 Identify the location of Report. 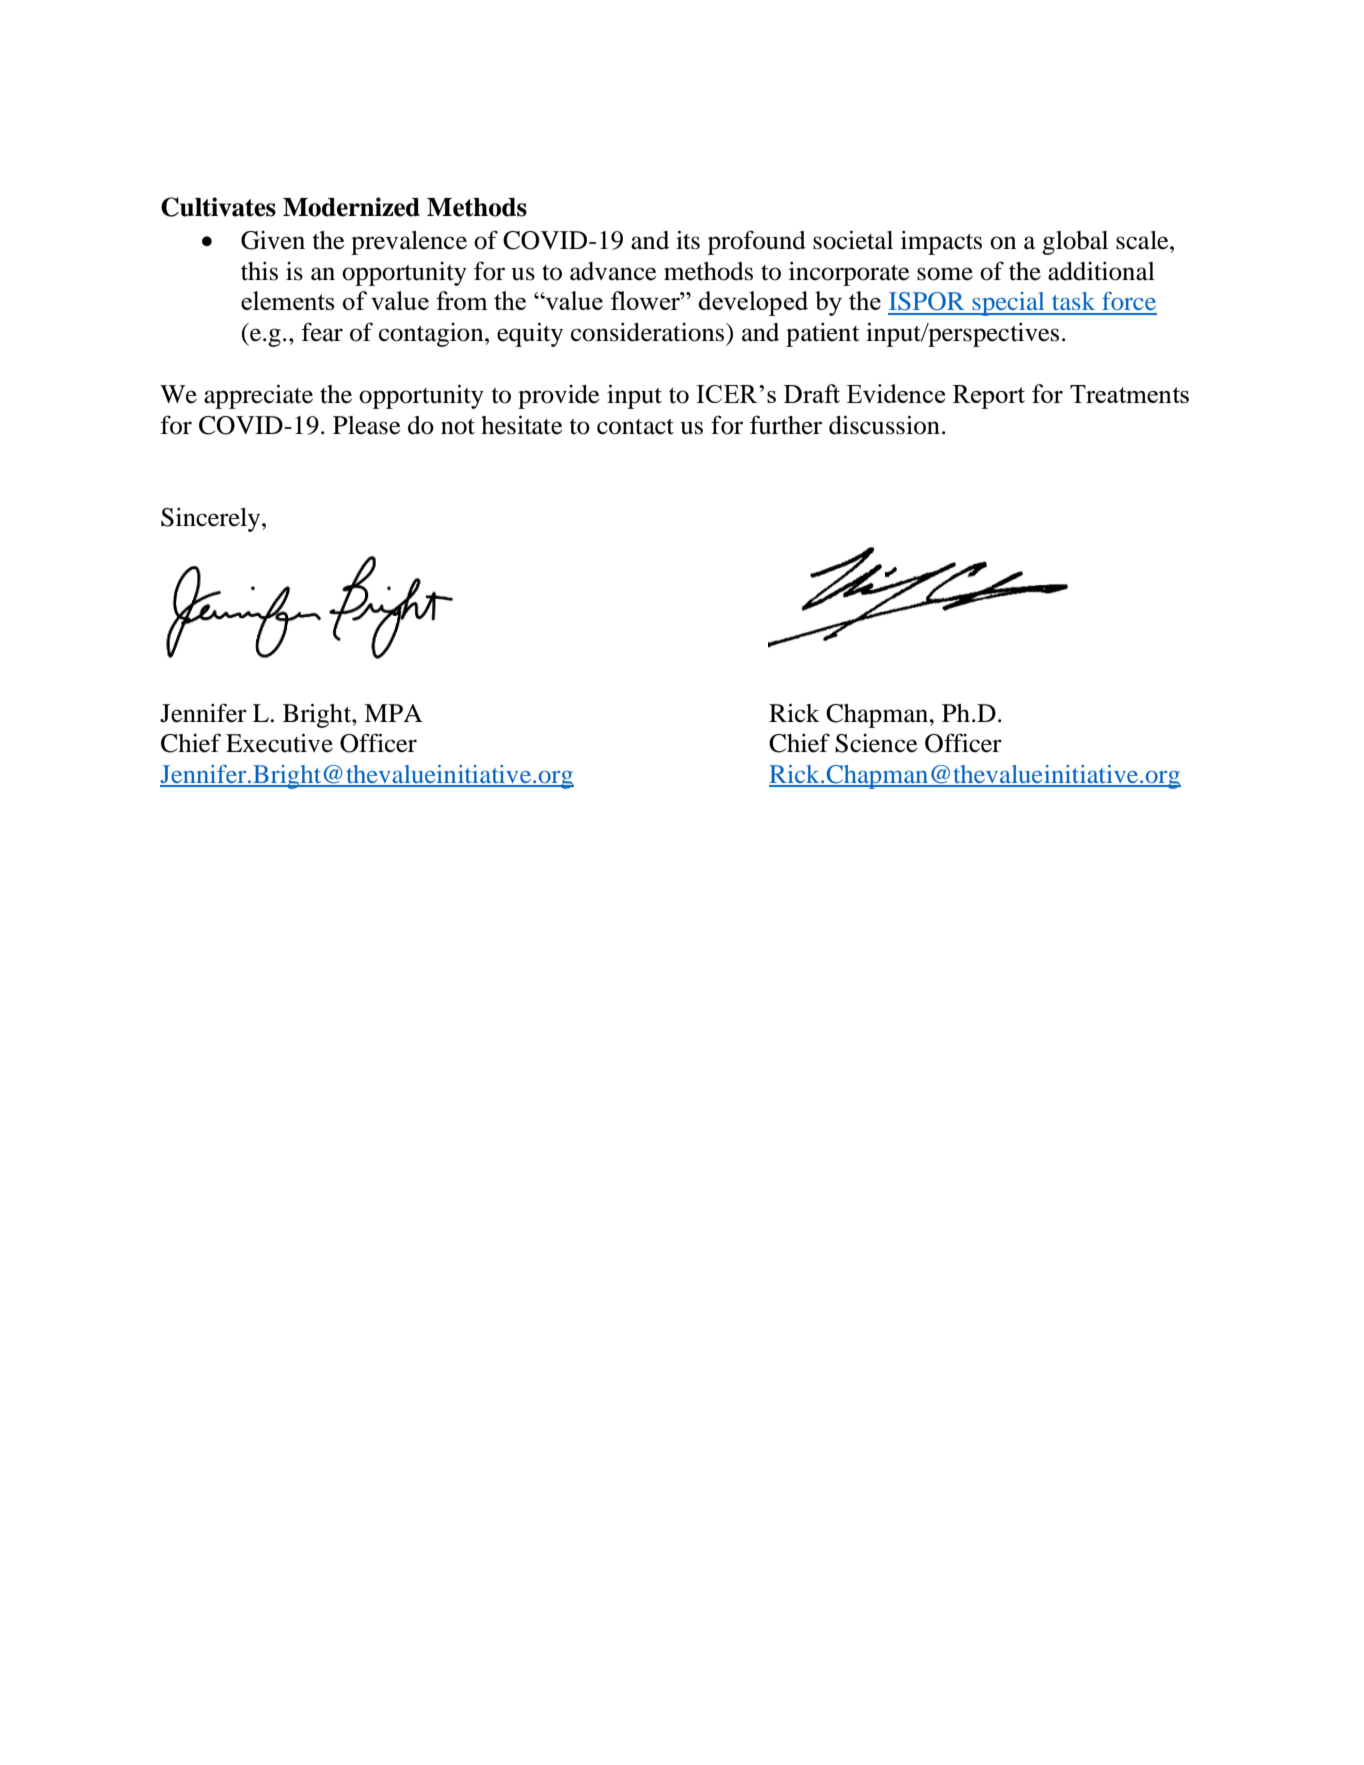
(989, 397).
